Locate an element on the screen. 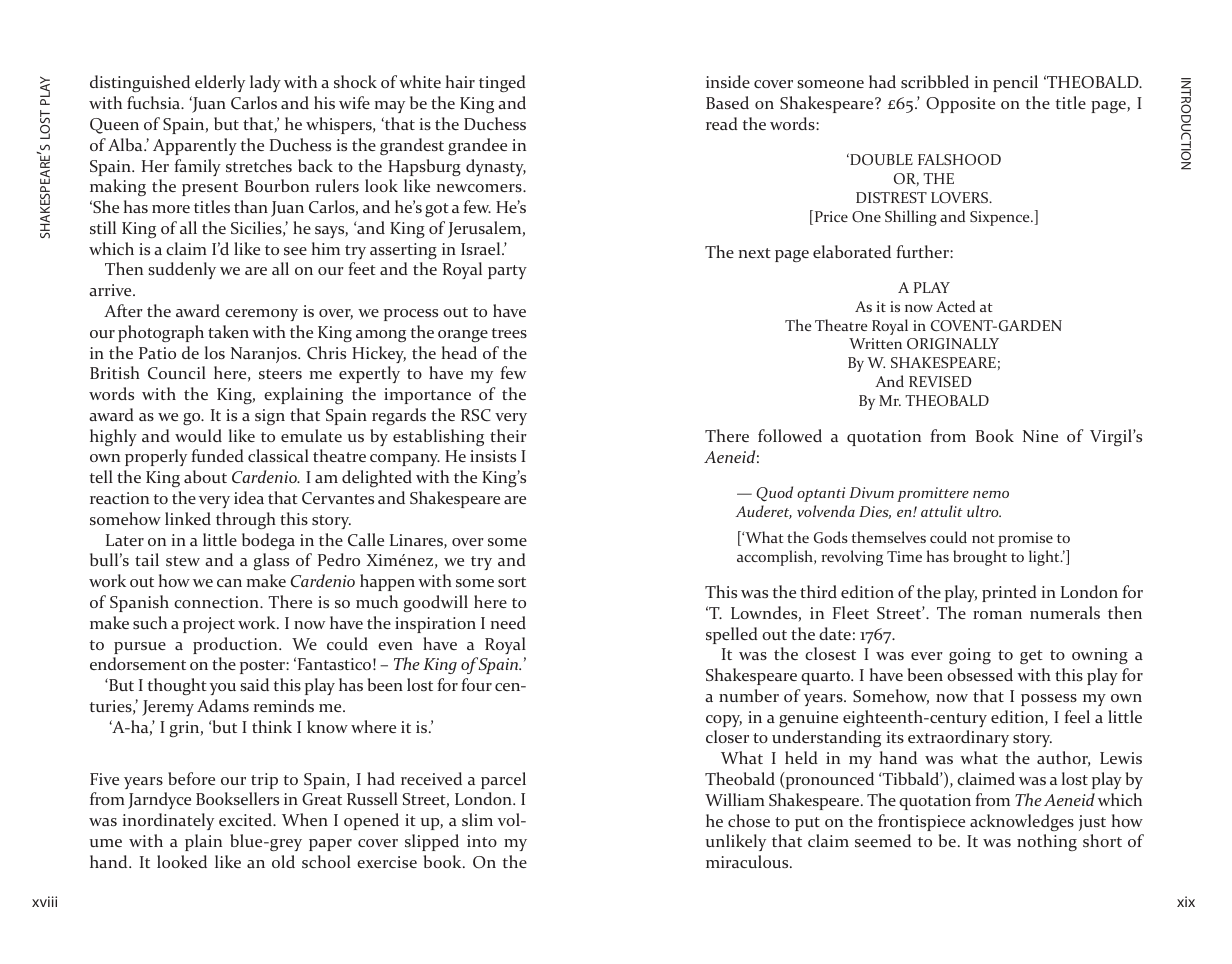 The width and height of the screenshot is (1232, 964). Based is located at coordinates (727, 102).
